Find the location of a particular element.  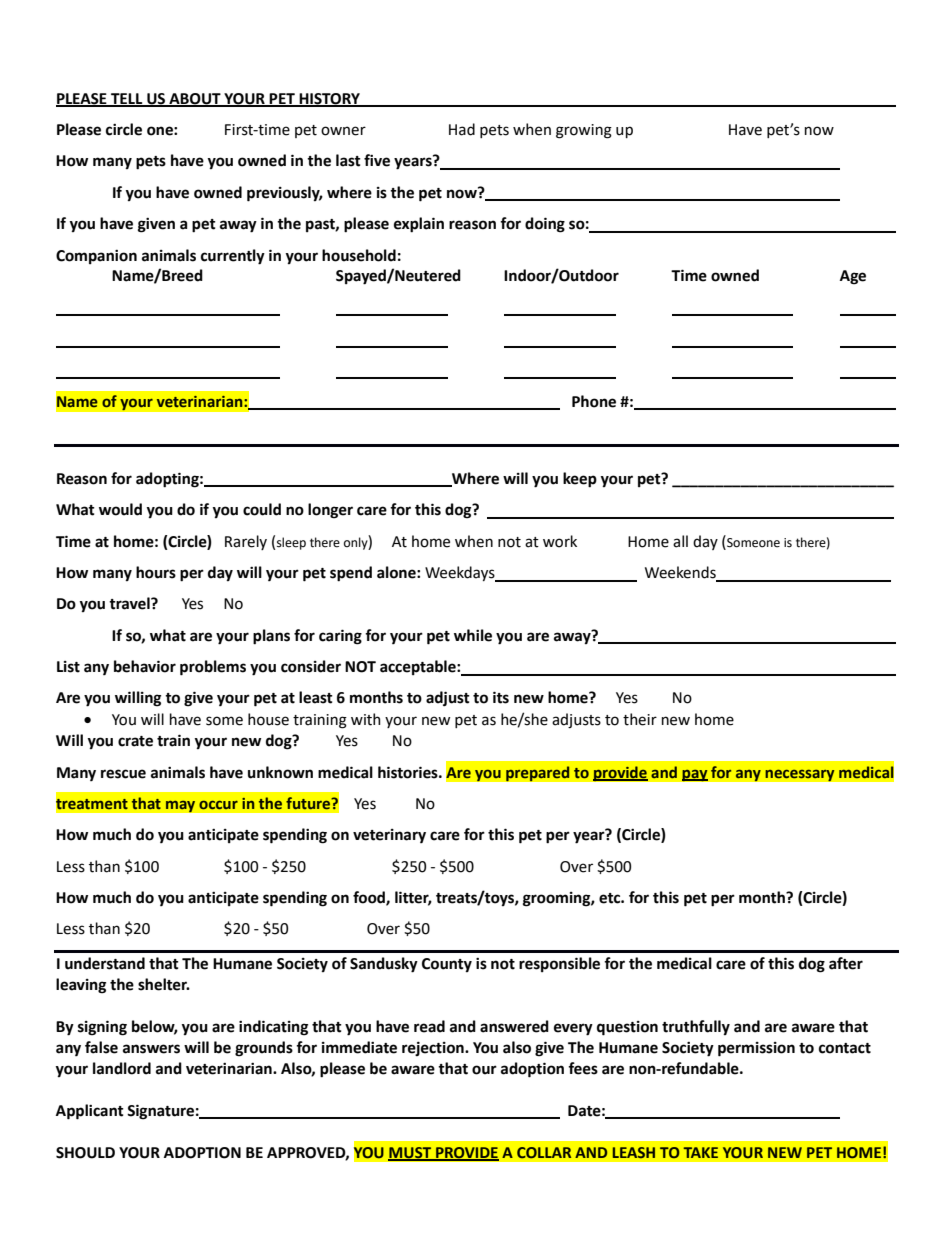

growing is located at coordinates (584, 131).
